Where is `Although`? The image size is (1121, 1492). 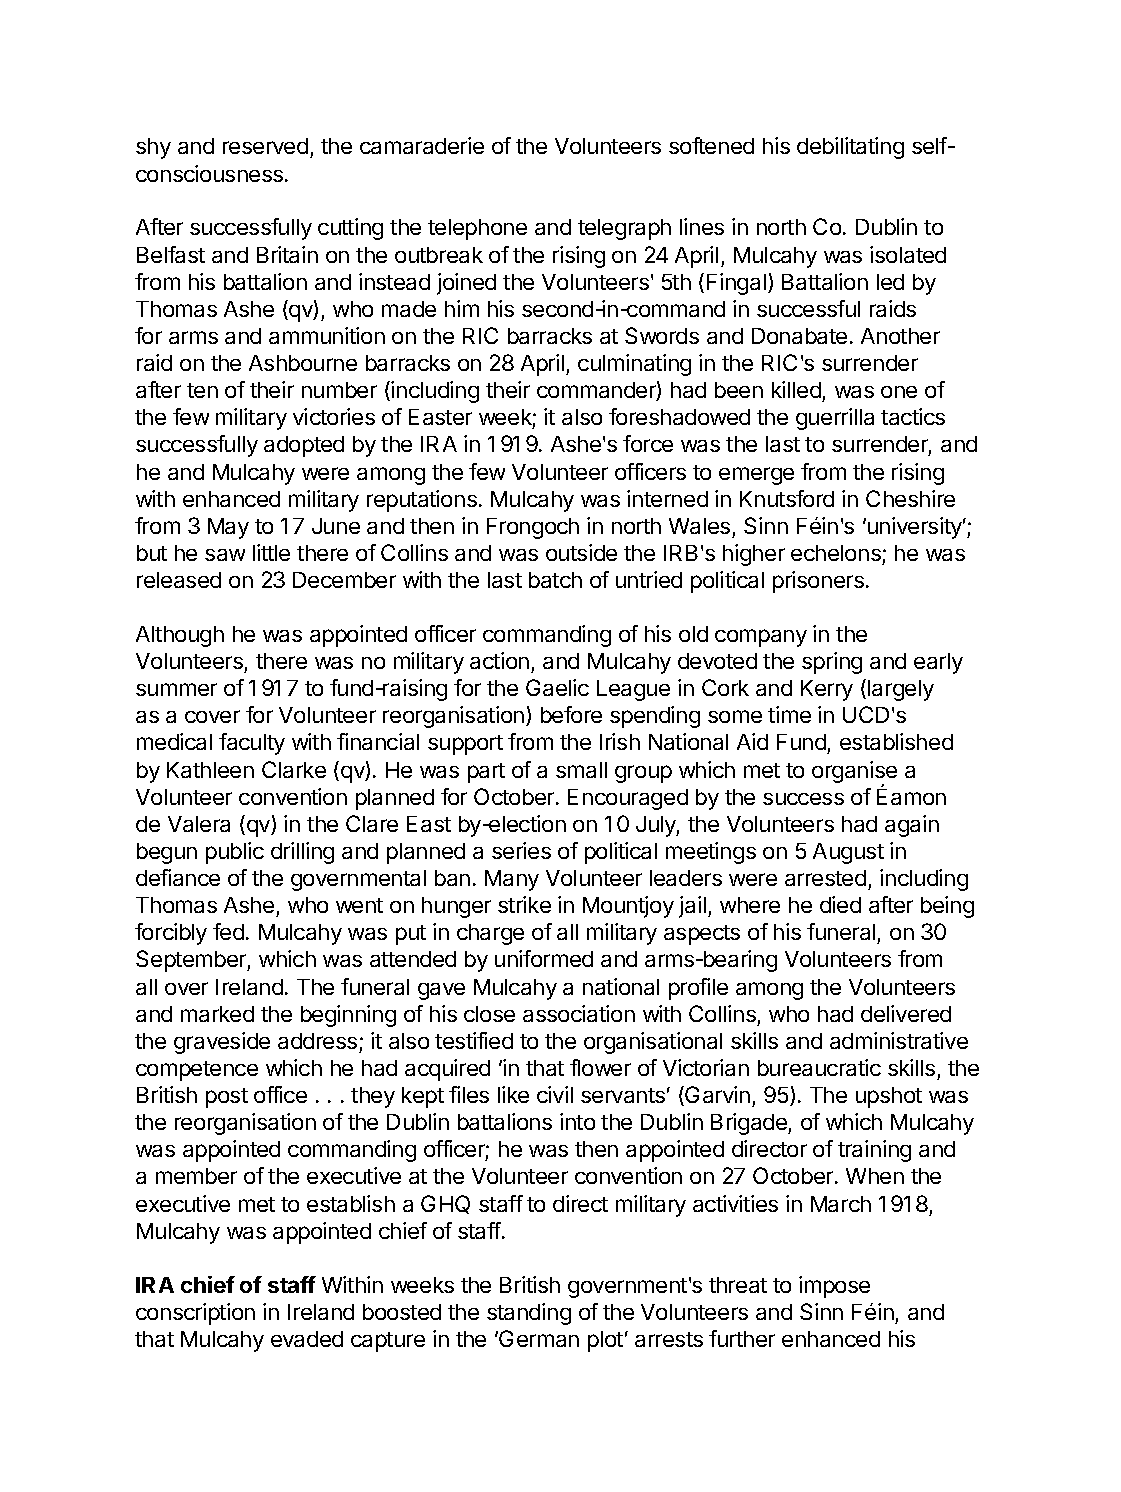
Although is located at coordinates (180, 636).
